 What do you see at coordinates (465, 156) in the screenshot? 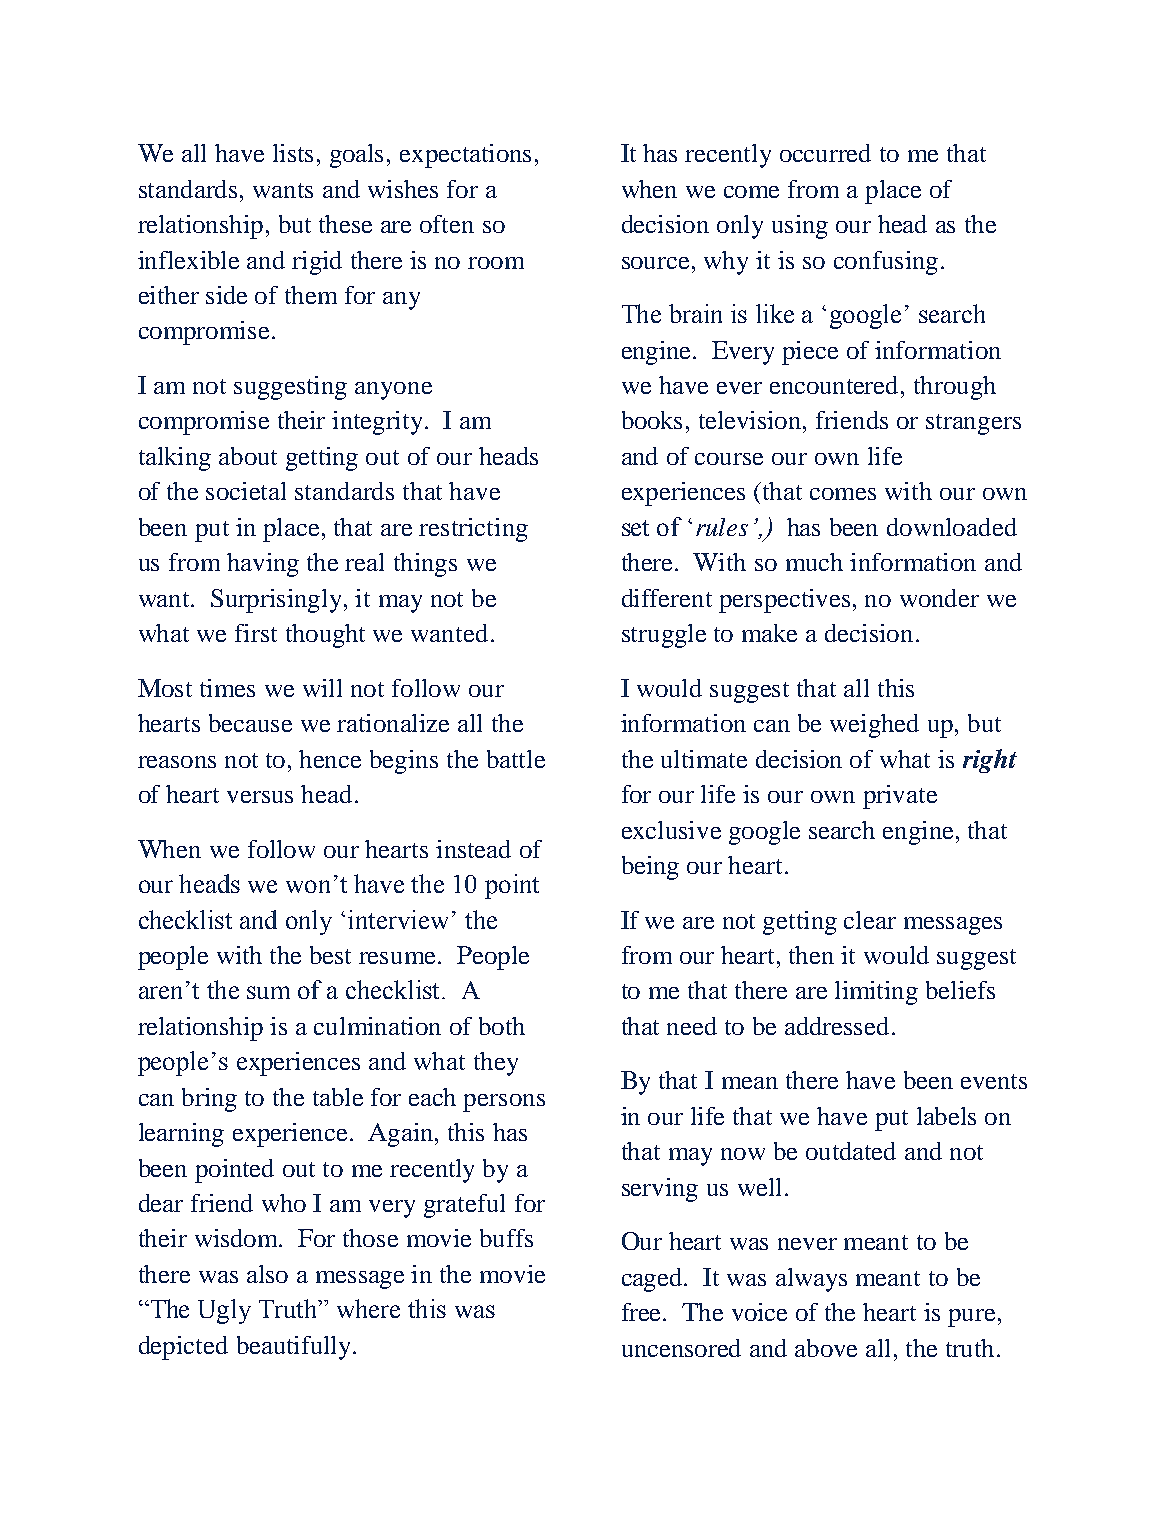
I see `expectations` at bounding box center [465, 156].
